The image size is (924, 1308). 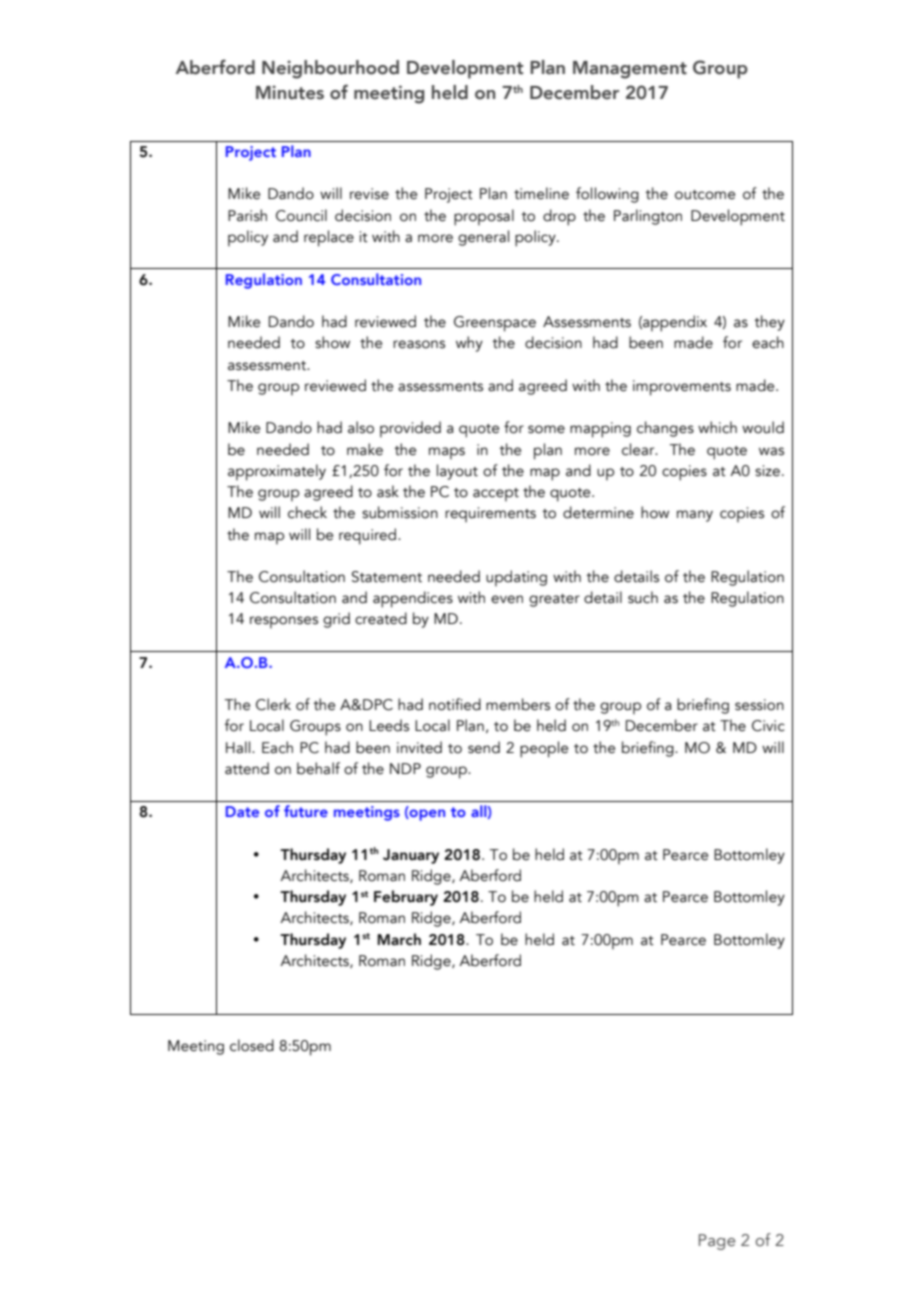 What do you see at coordinates (284, 622) in the page?
I see `responses` at bounding box center [284, 622].
